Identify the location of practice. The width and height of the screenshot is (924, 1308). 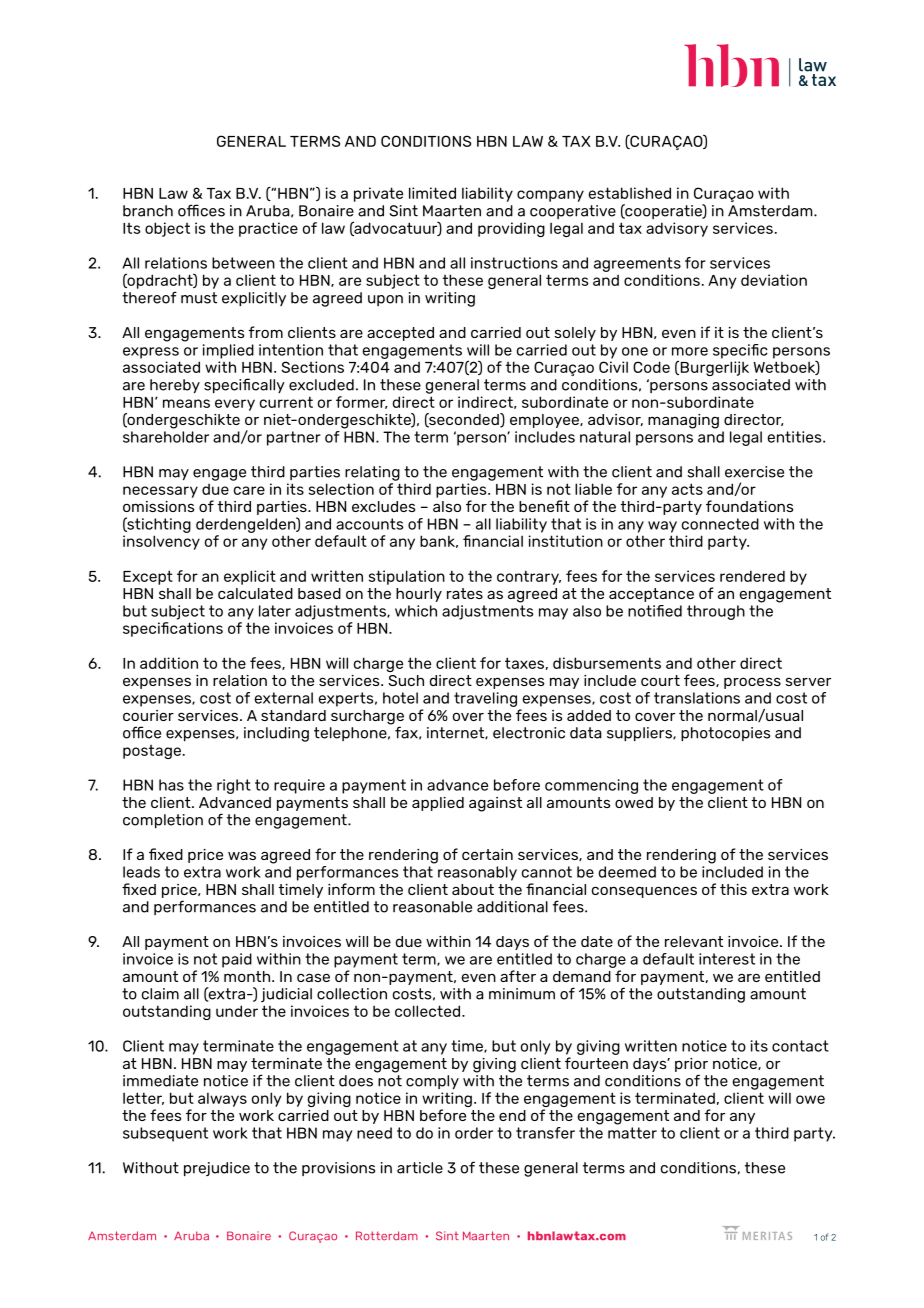
(268, 229).
